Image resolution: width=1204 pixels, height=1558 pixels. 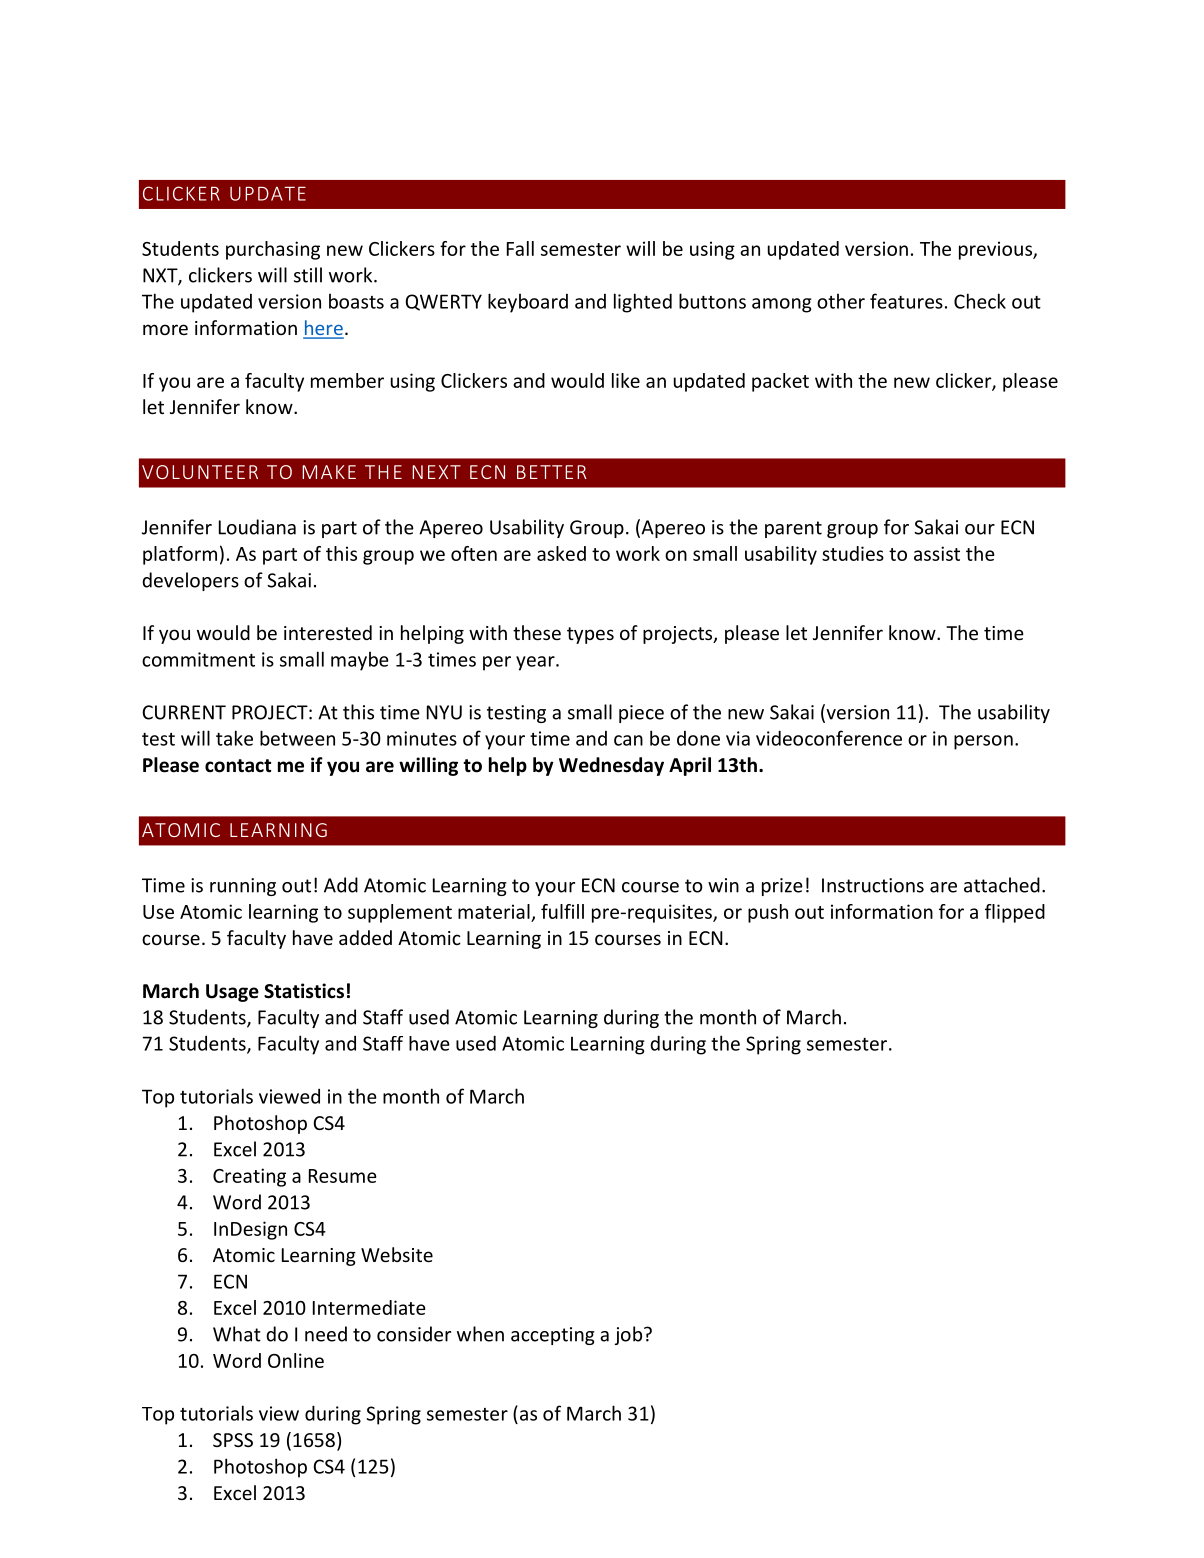 I want to click on features, so click(x=906, y=301).
